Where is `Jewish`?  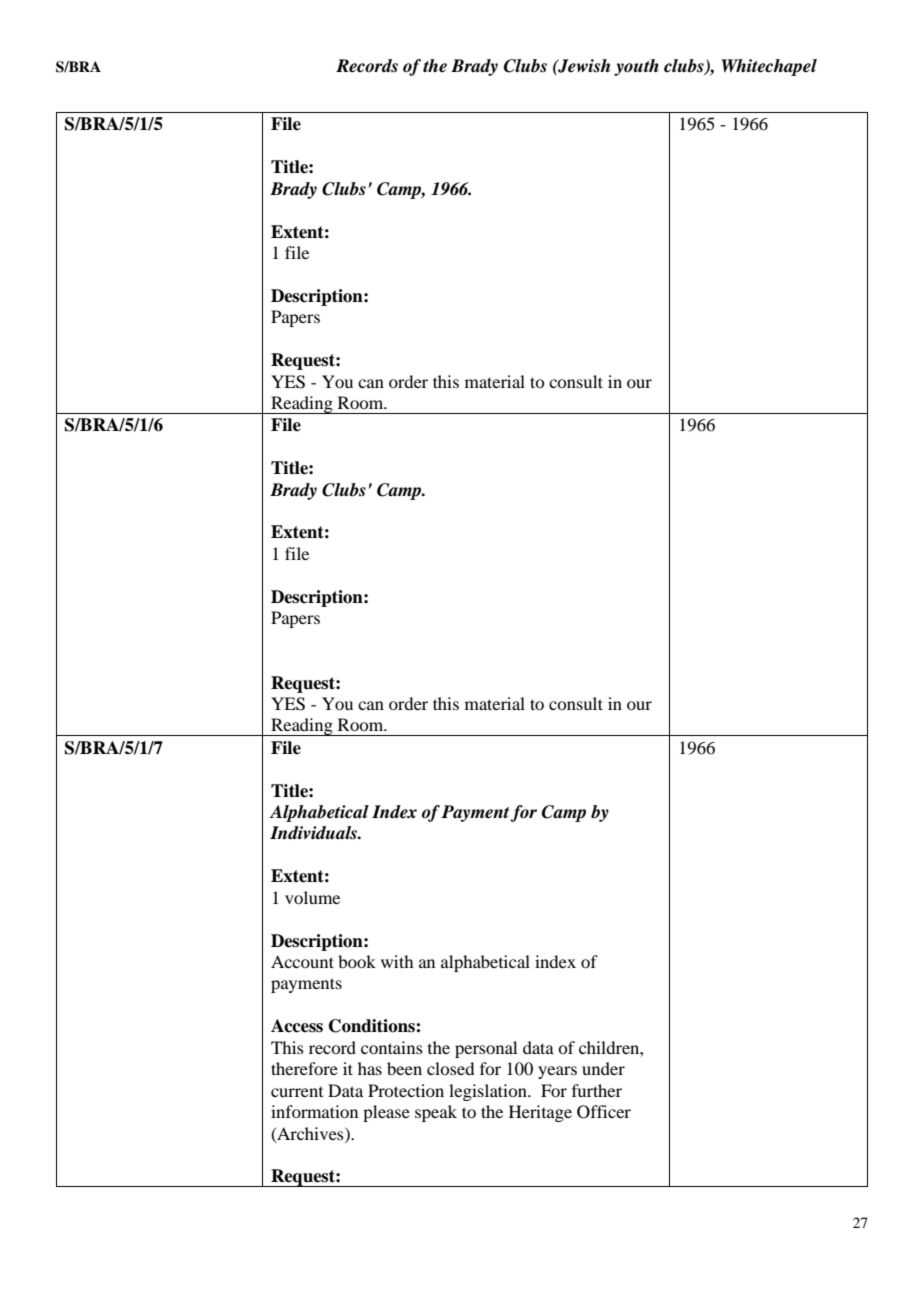
Jewish is located at coordinates (583, 66).
